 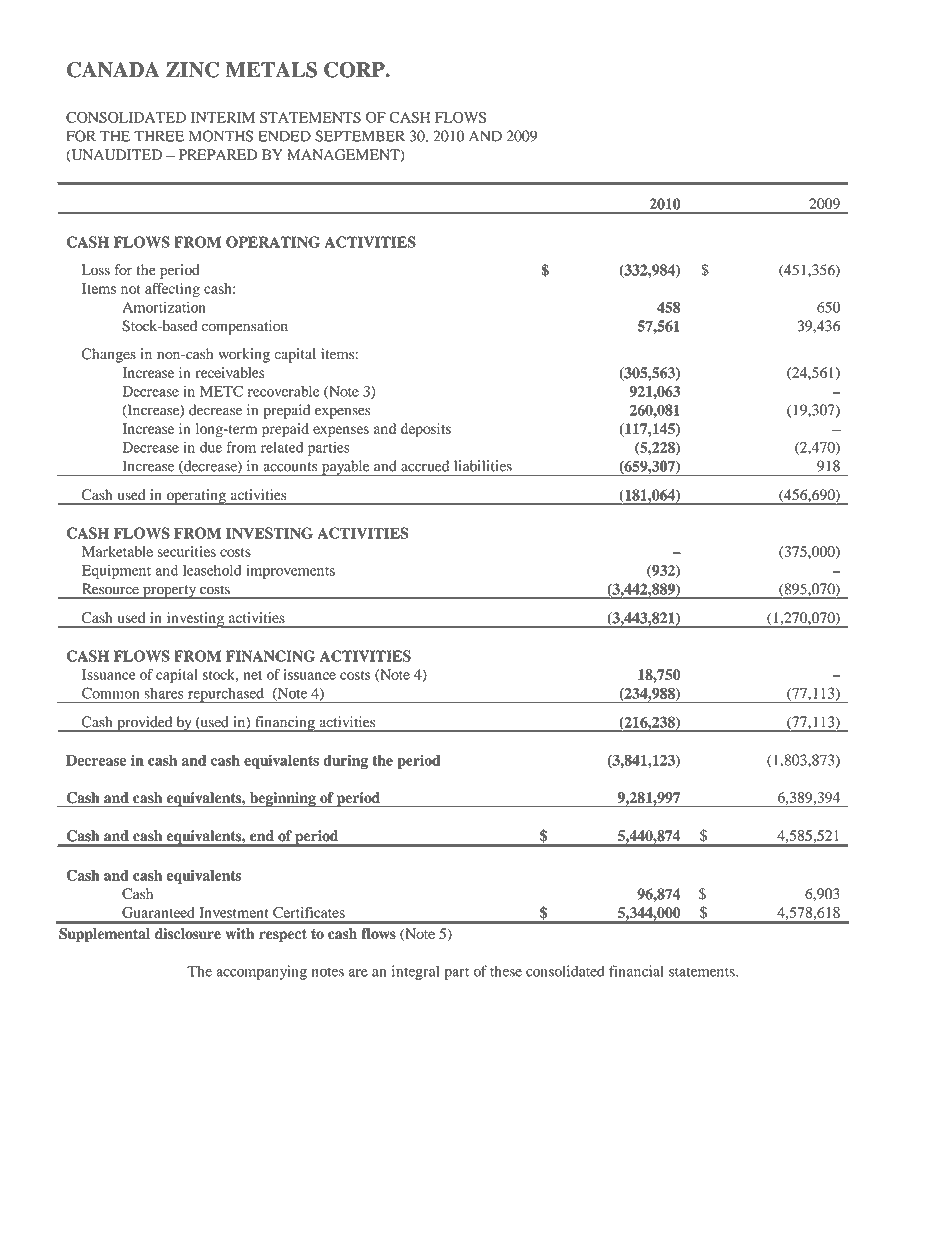 What do you see at coordinates (252, 675) in the page?
I see `net` at bounding box center [252, 675].
